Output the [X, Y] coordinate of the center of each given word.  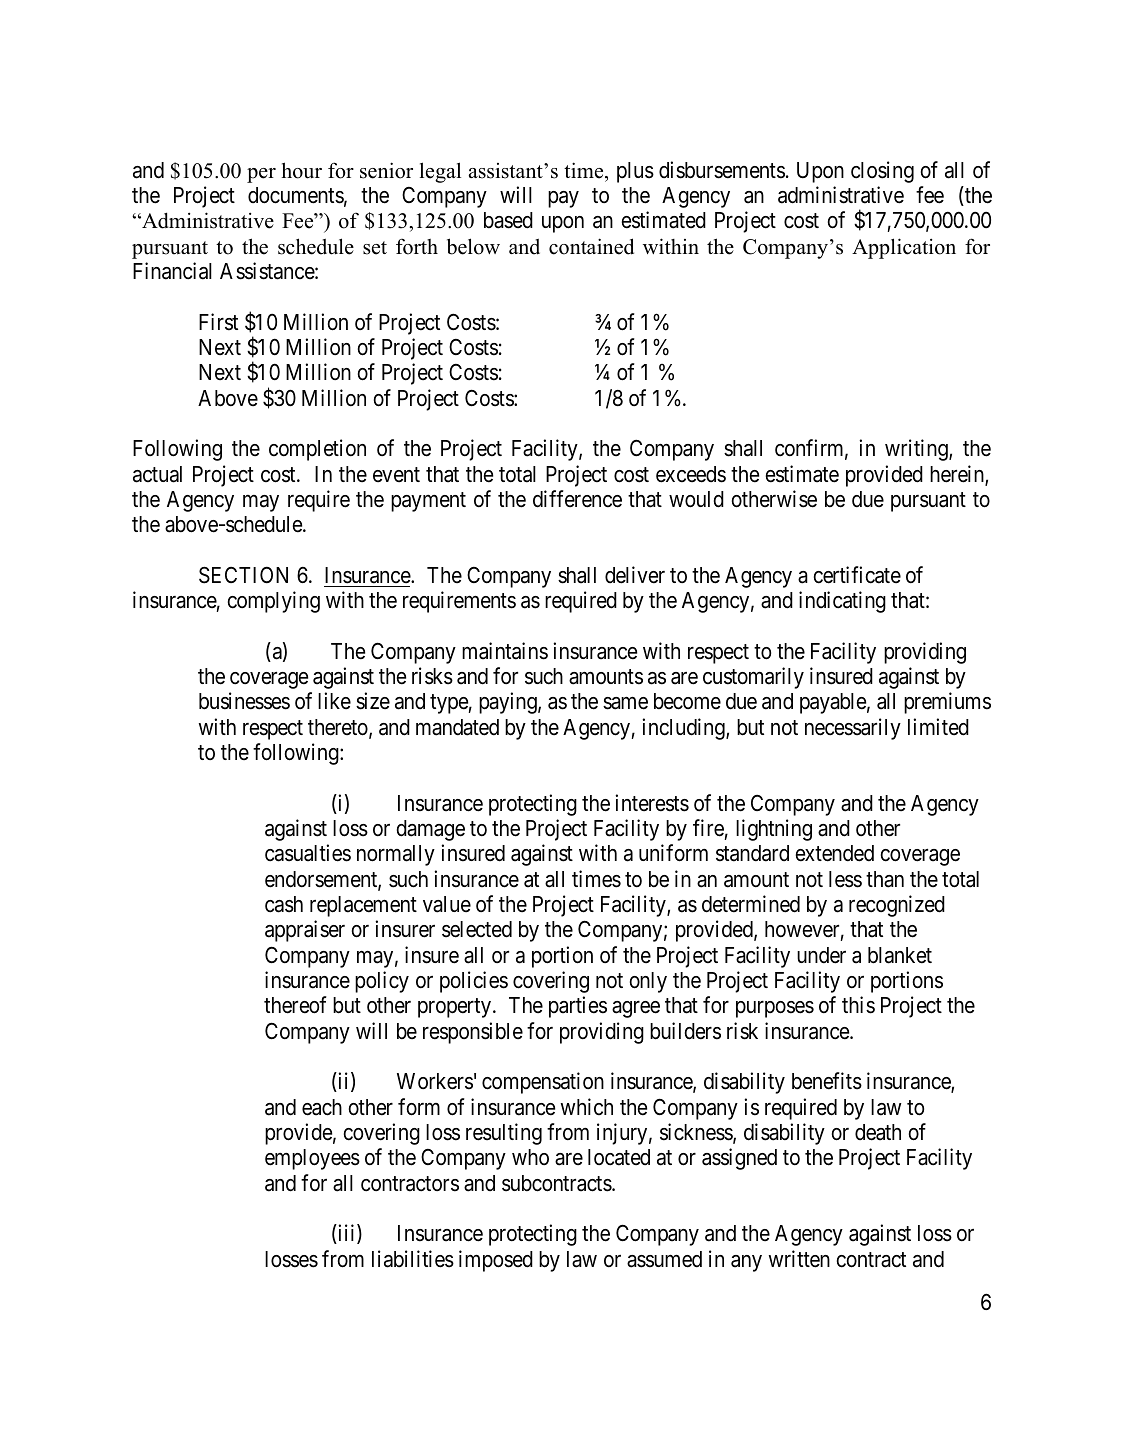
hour [302, 170]
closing [882, 172]
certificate [857, 575]
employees [312, 1159]
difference [577, 499]
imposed [496, 1261]
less [845, 879]
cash [284, 904]
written [799, 1259]
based [508, 220]
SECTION [243, 575]
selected [477, 929]
